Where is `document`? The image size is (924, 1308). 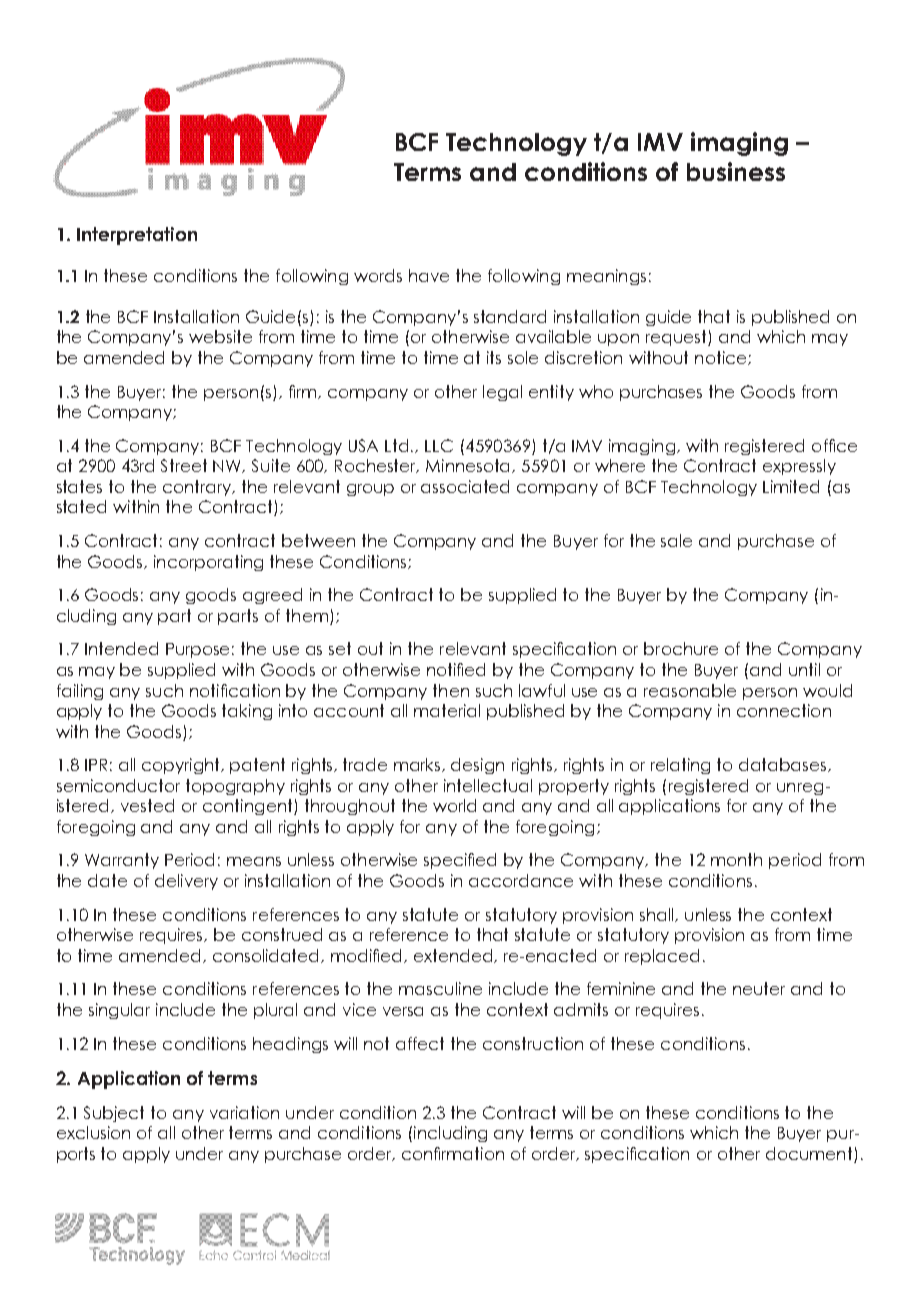 document is located at coordinates (810, 1155).
